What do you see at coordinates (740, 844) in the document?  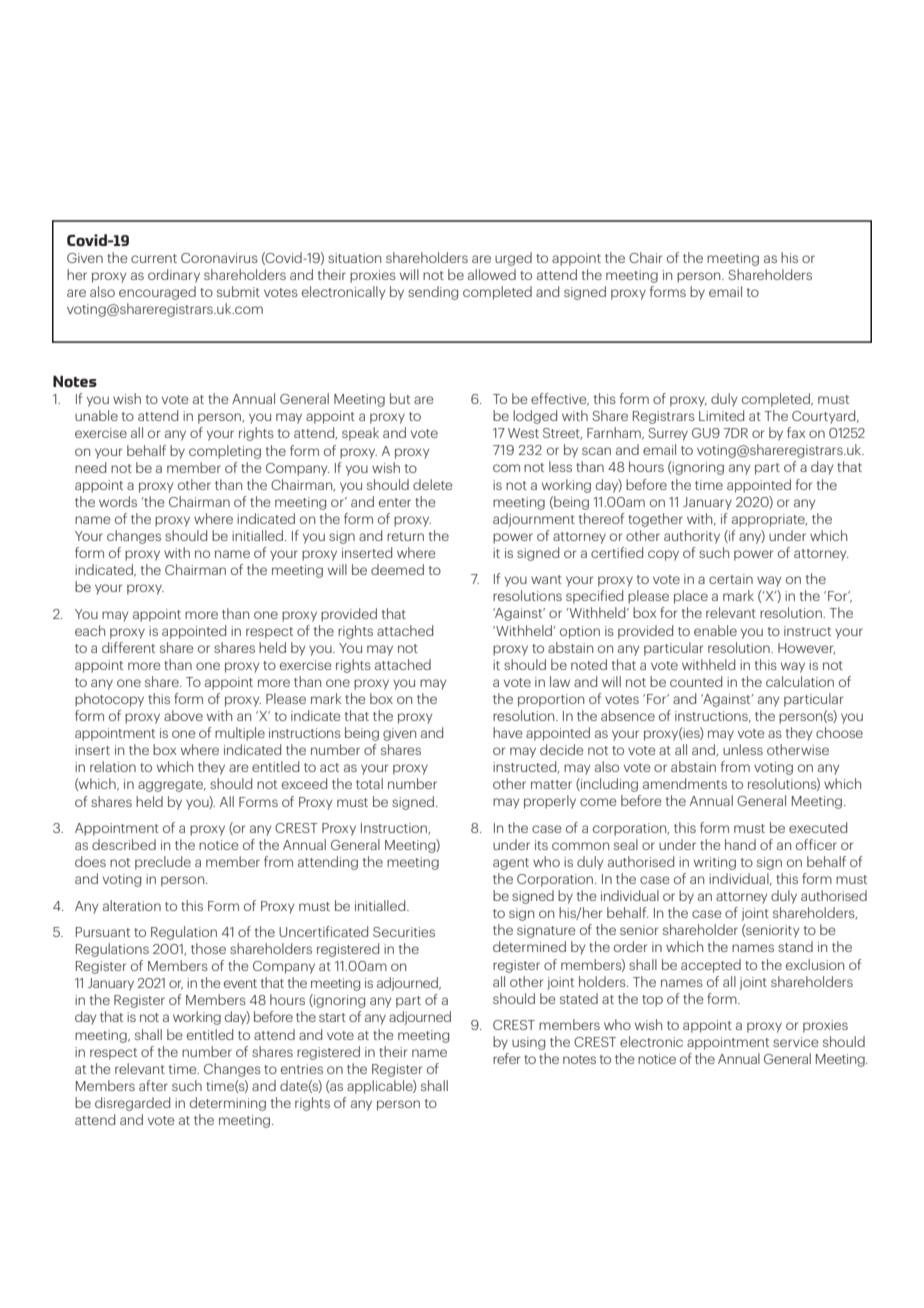 I see `hand` at bounding box center [740, 844].
